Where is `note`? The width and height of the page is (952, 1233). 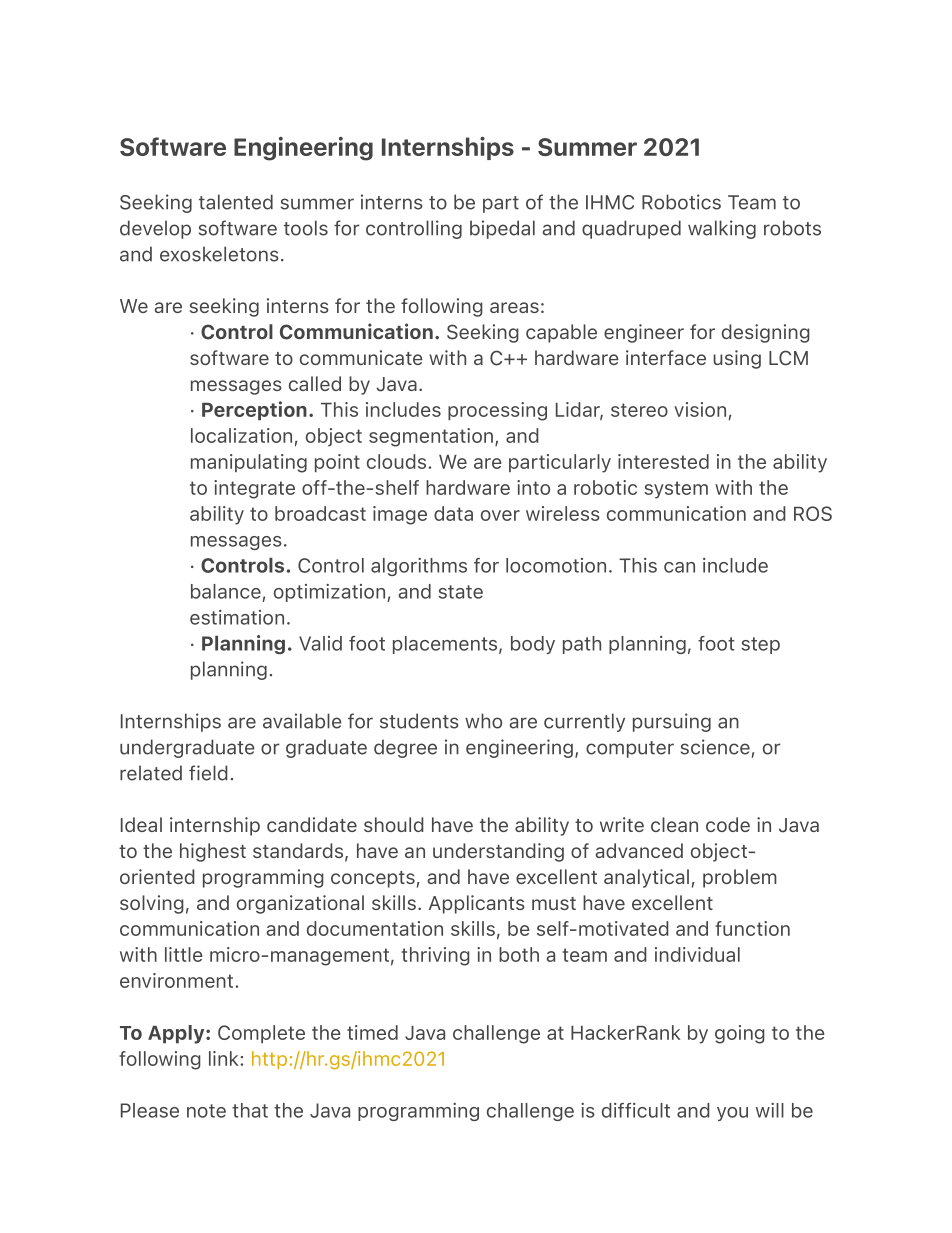
note is located at coordinates (206, 1111).
